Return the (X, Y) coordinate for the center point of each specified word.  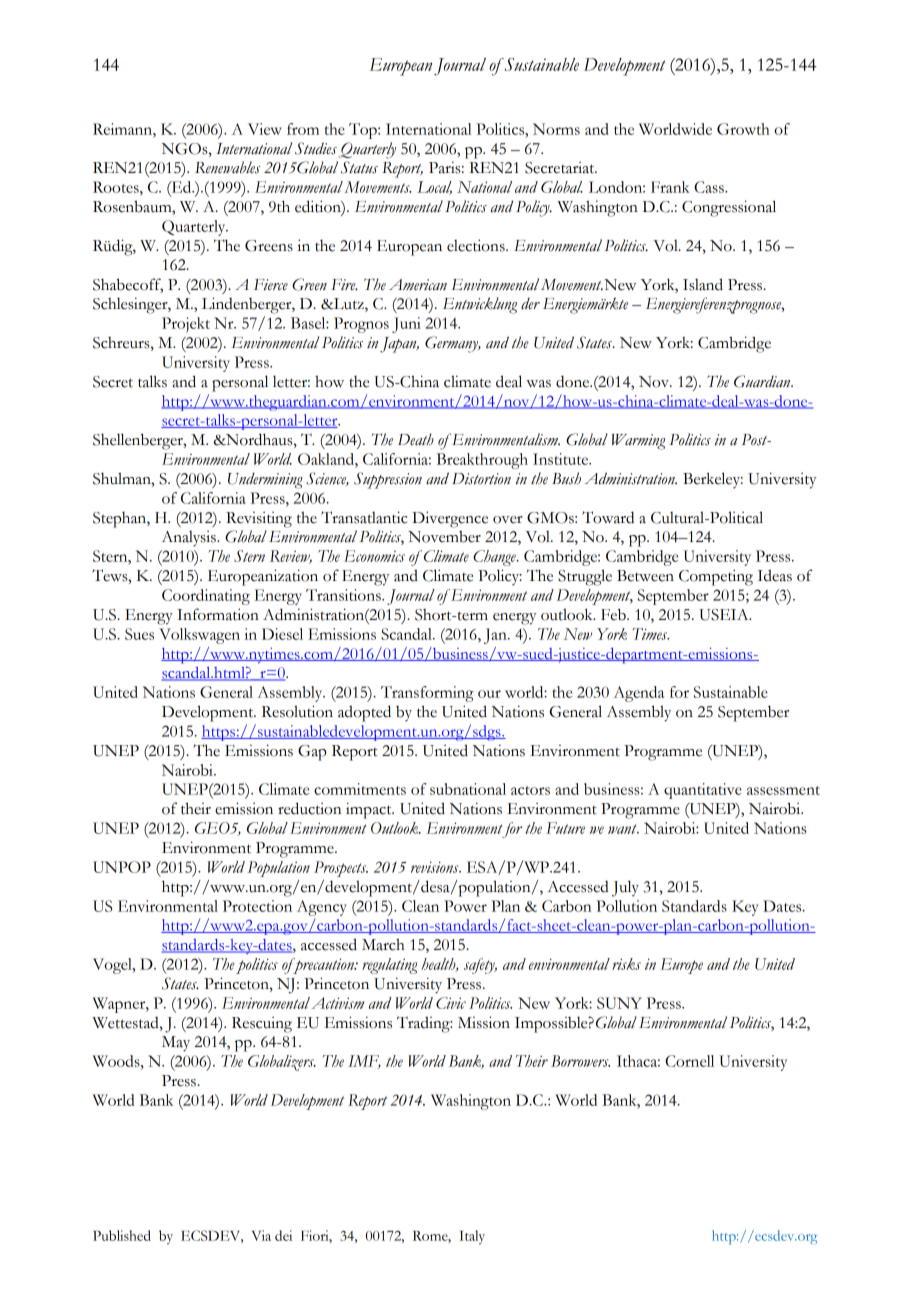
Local (434, 188)
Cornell (689, 1061)
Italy (472, 1237)
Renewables (227, 167)
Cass (710, 187)
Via (261, 1235)
